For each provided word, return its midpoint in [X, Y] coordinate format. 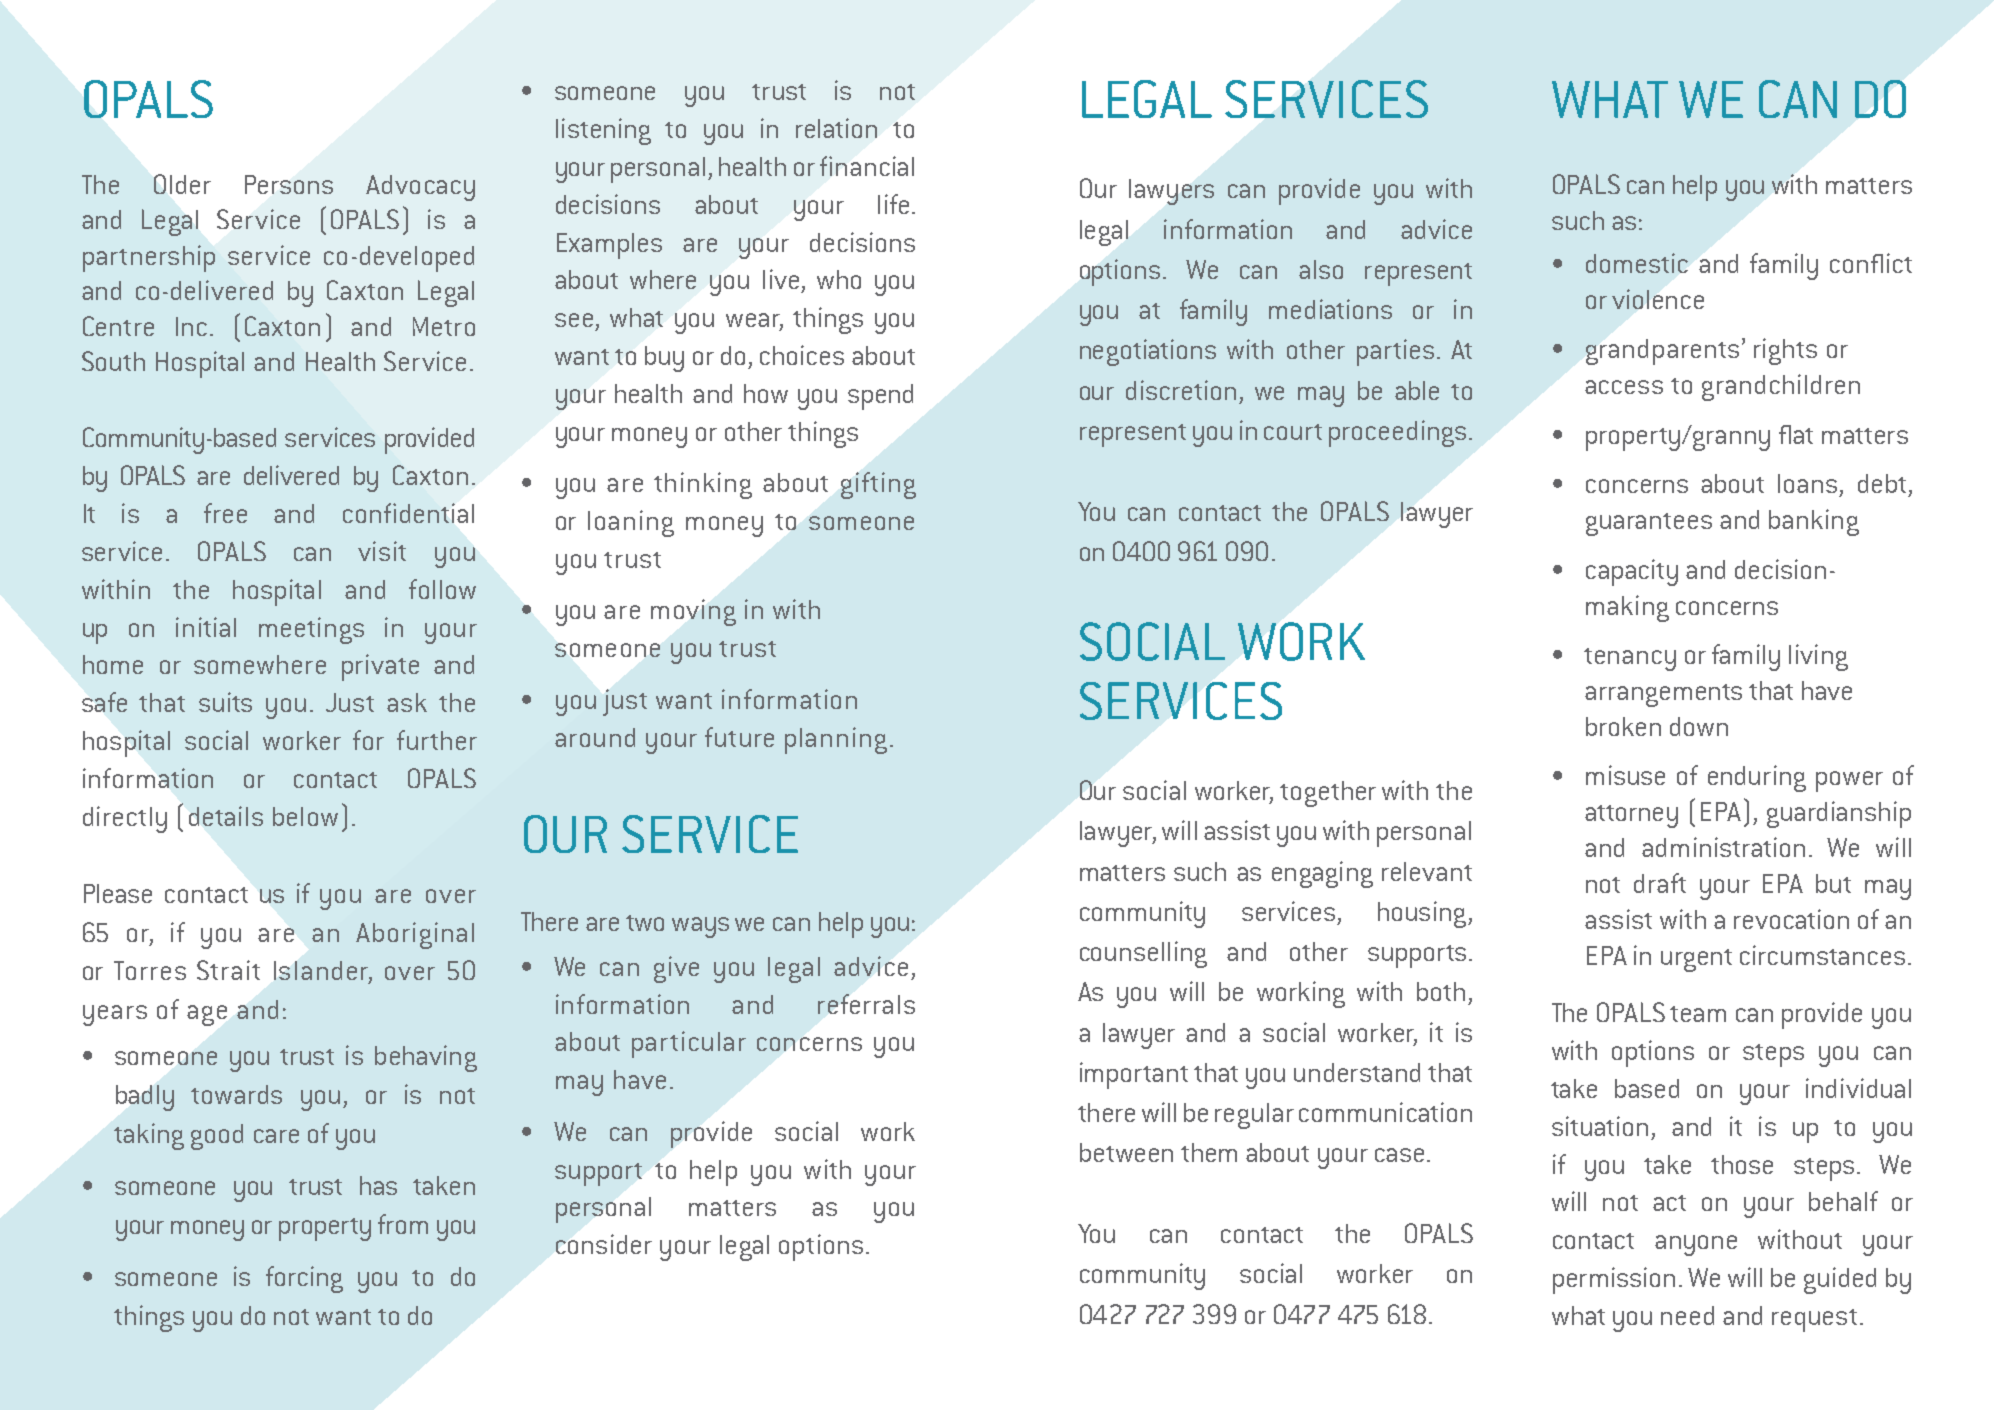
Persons [289, 184]
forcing [304, 1279]
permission [1614, 1280]
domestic [1637, 263]
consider [604, 1244]
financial [867, 166]
